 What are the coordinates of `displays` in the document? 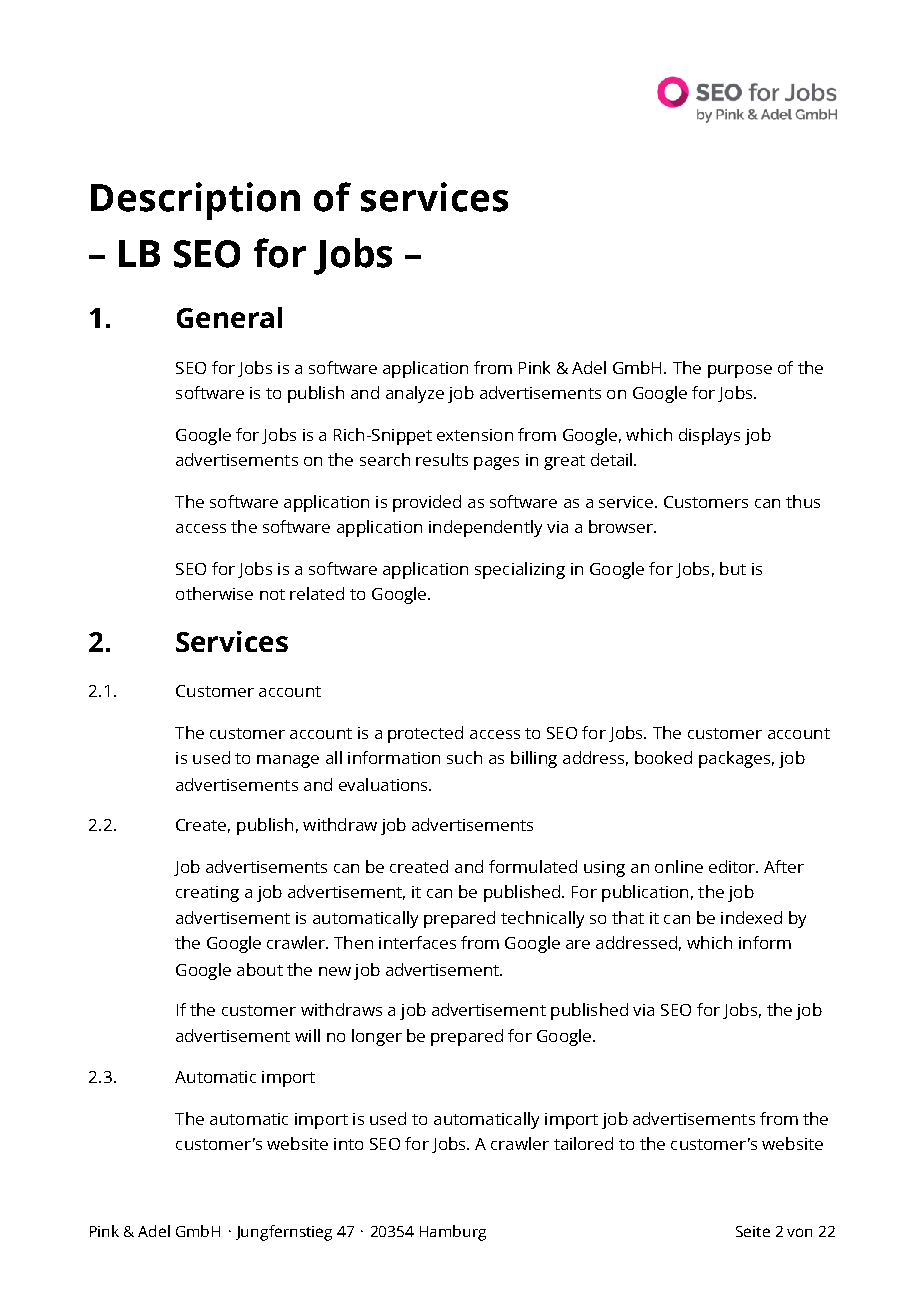 It's located at (709, 436).
